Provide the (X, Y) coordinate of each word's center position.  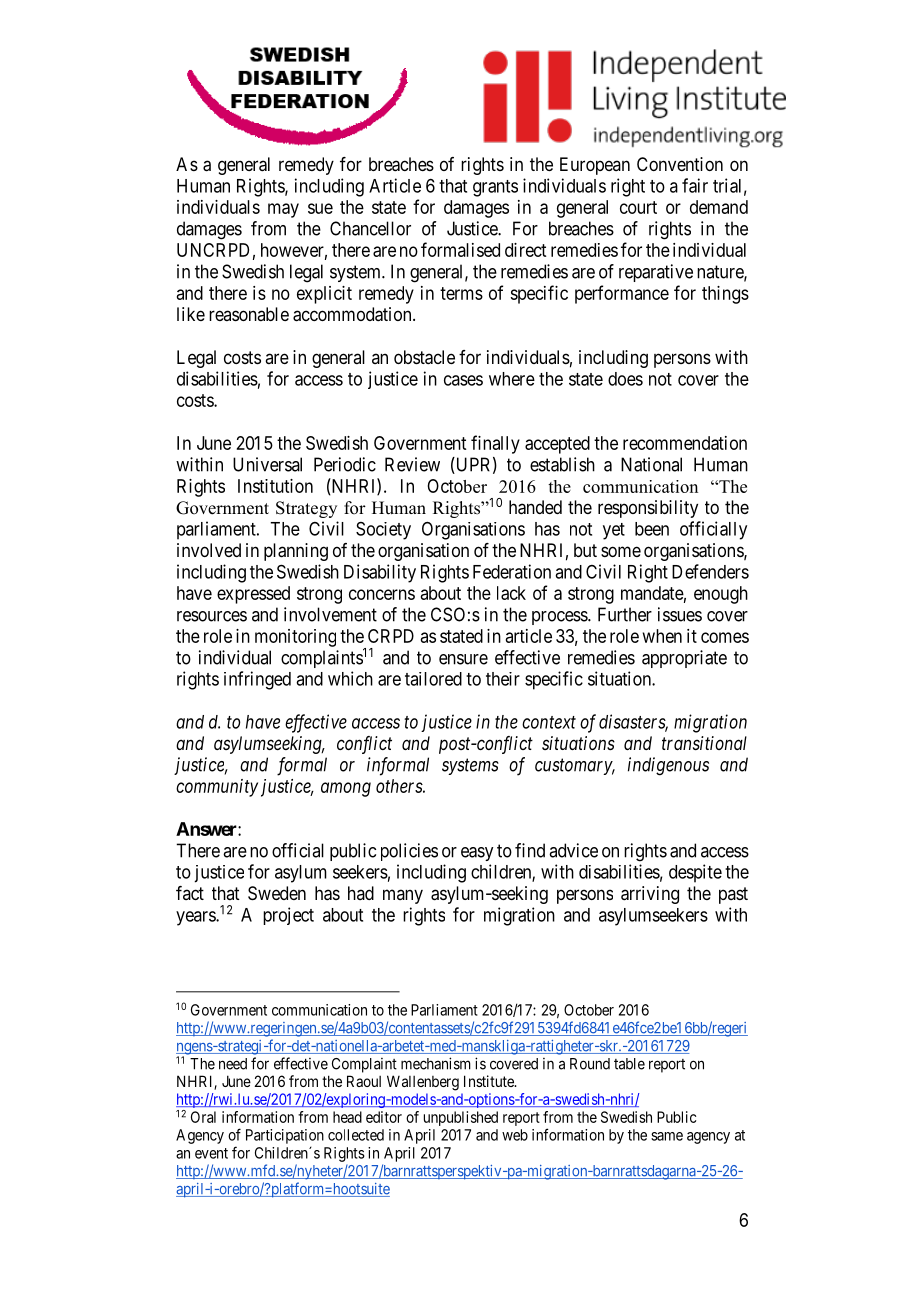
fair (695, 185)
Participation (285, 1136)
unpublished (461, 1118)
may (283, 210)
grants (495, 188)
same (667, 1136)
